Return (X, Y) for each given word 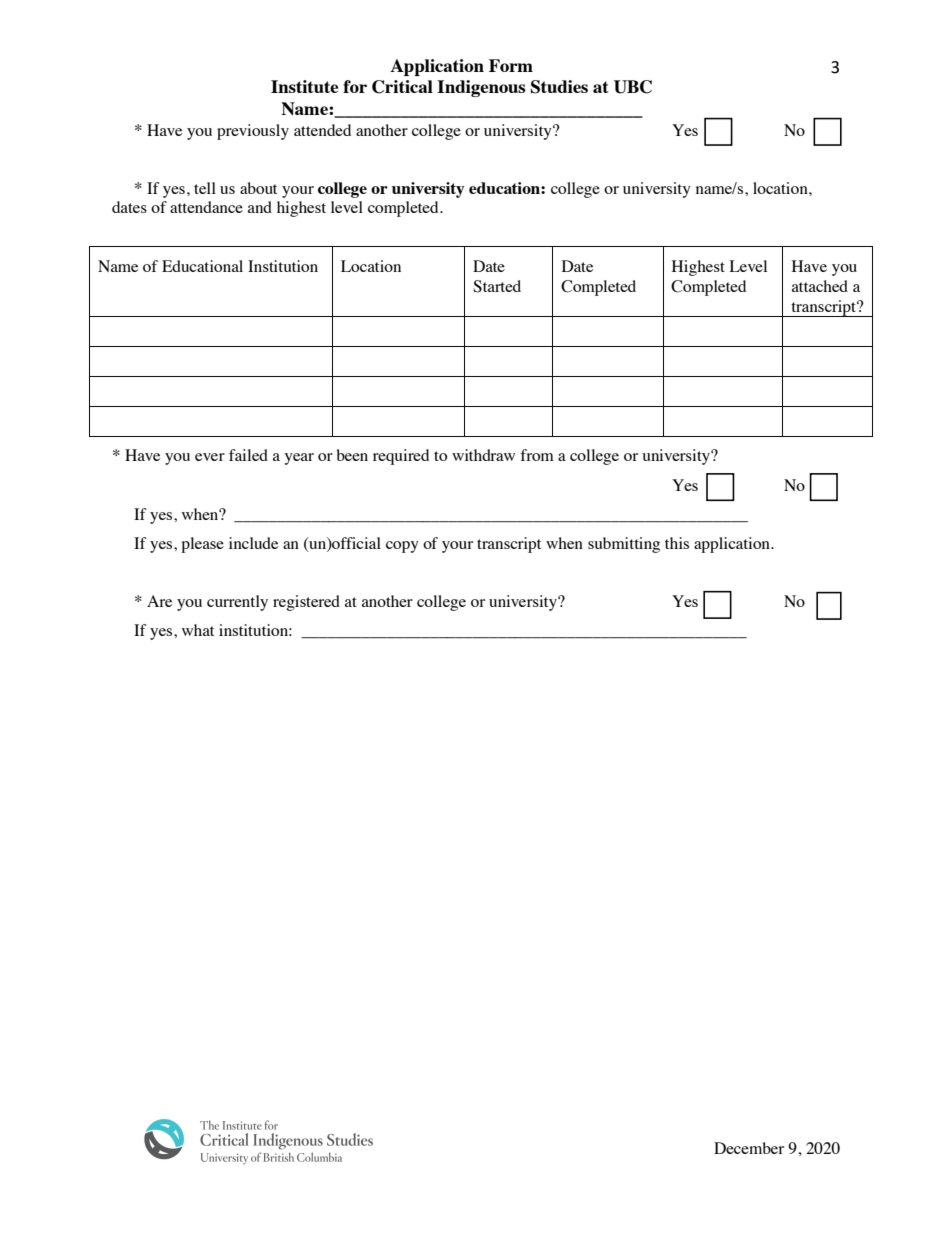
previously (253, 132)
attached (820, 286)
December (749, 1148)
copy (402, 547)
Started (497, 286)
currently (237, 603)
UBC (633, 87)
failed (248, 455)
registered (306, 603)
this (677, 543)
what (198, 630)
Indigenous (481, 88)
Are (159, 601)
